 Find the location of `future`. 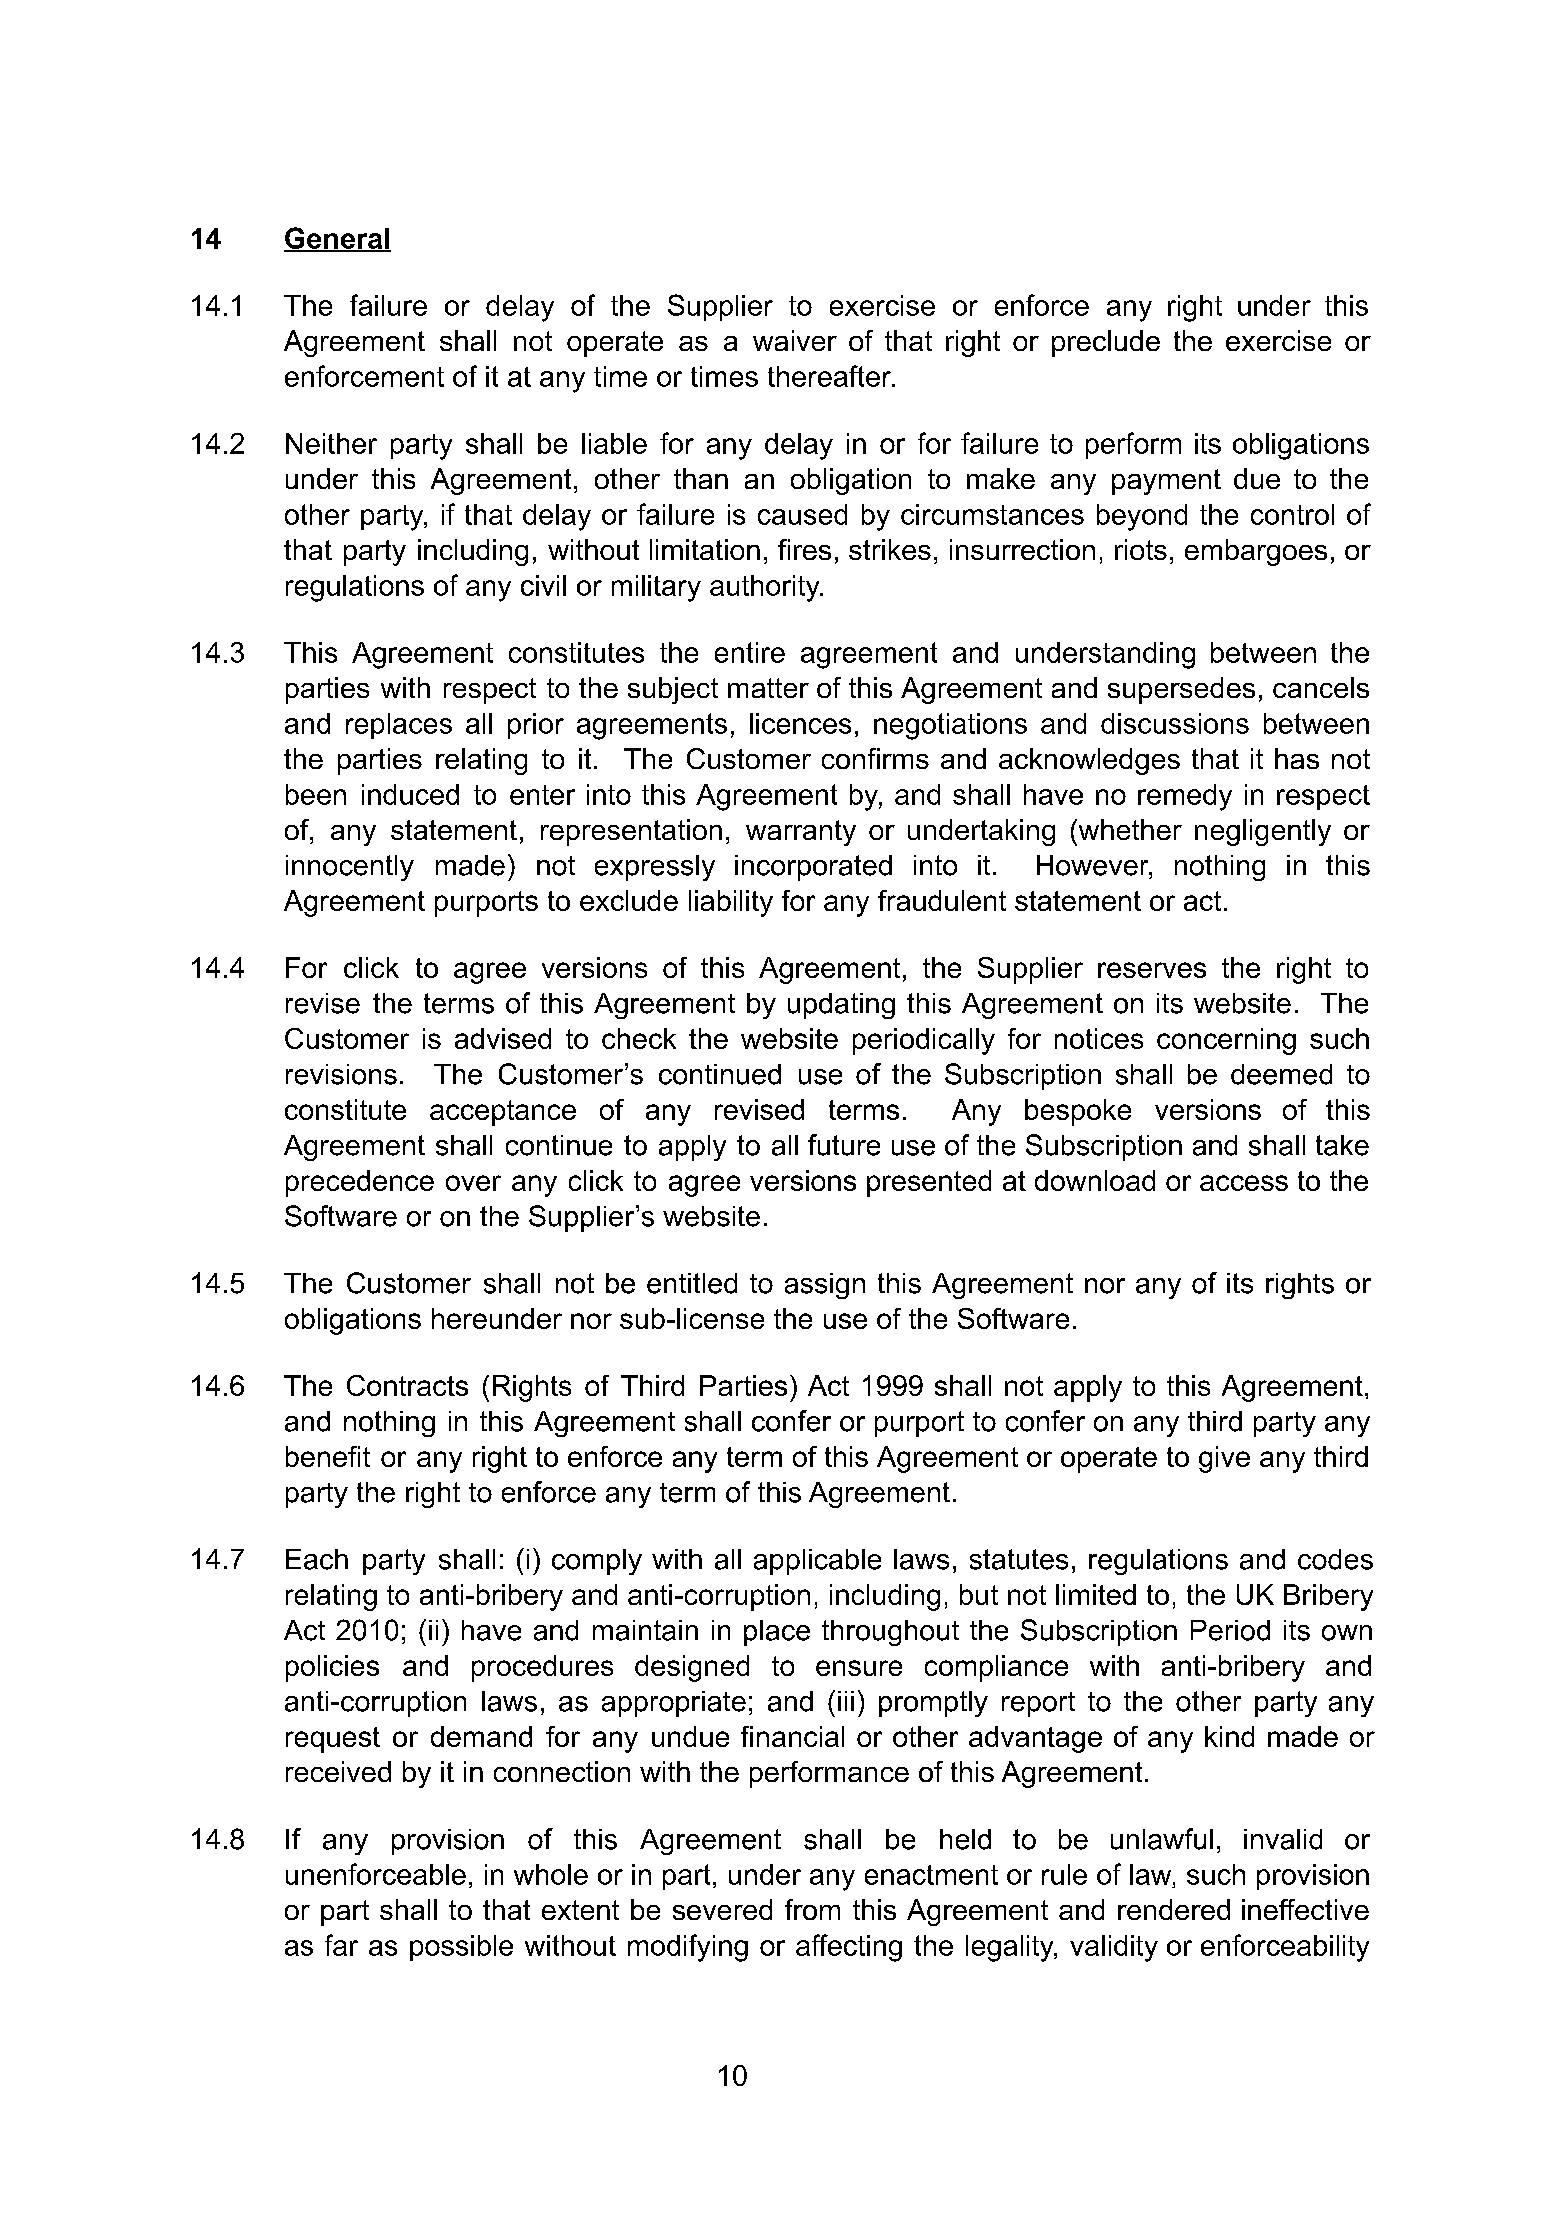

future is located at coordinates (844, 1145).
